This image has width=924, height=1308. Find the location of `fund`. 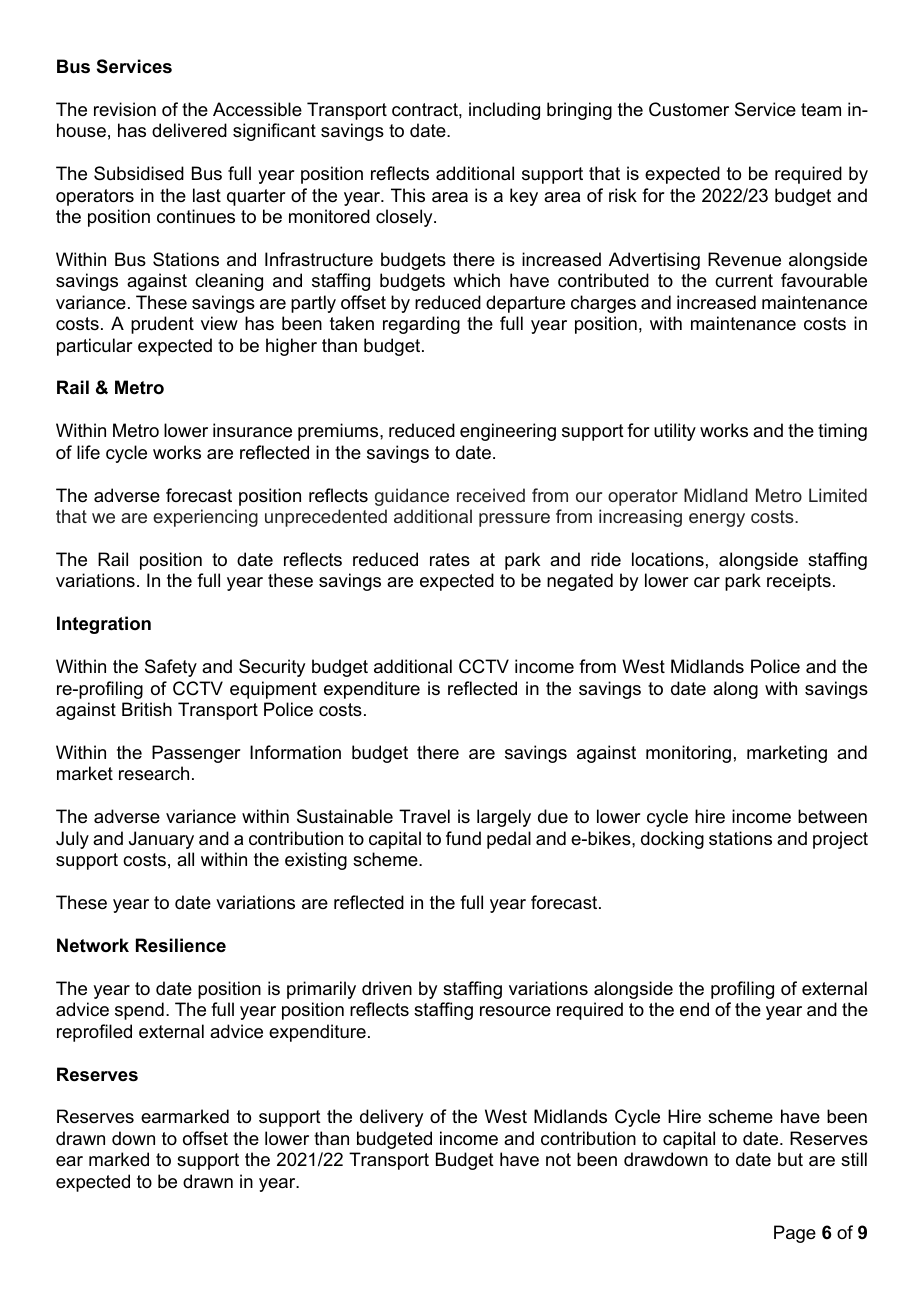

fund is located at coordinates (463, 838).
